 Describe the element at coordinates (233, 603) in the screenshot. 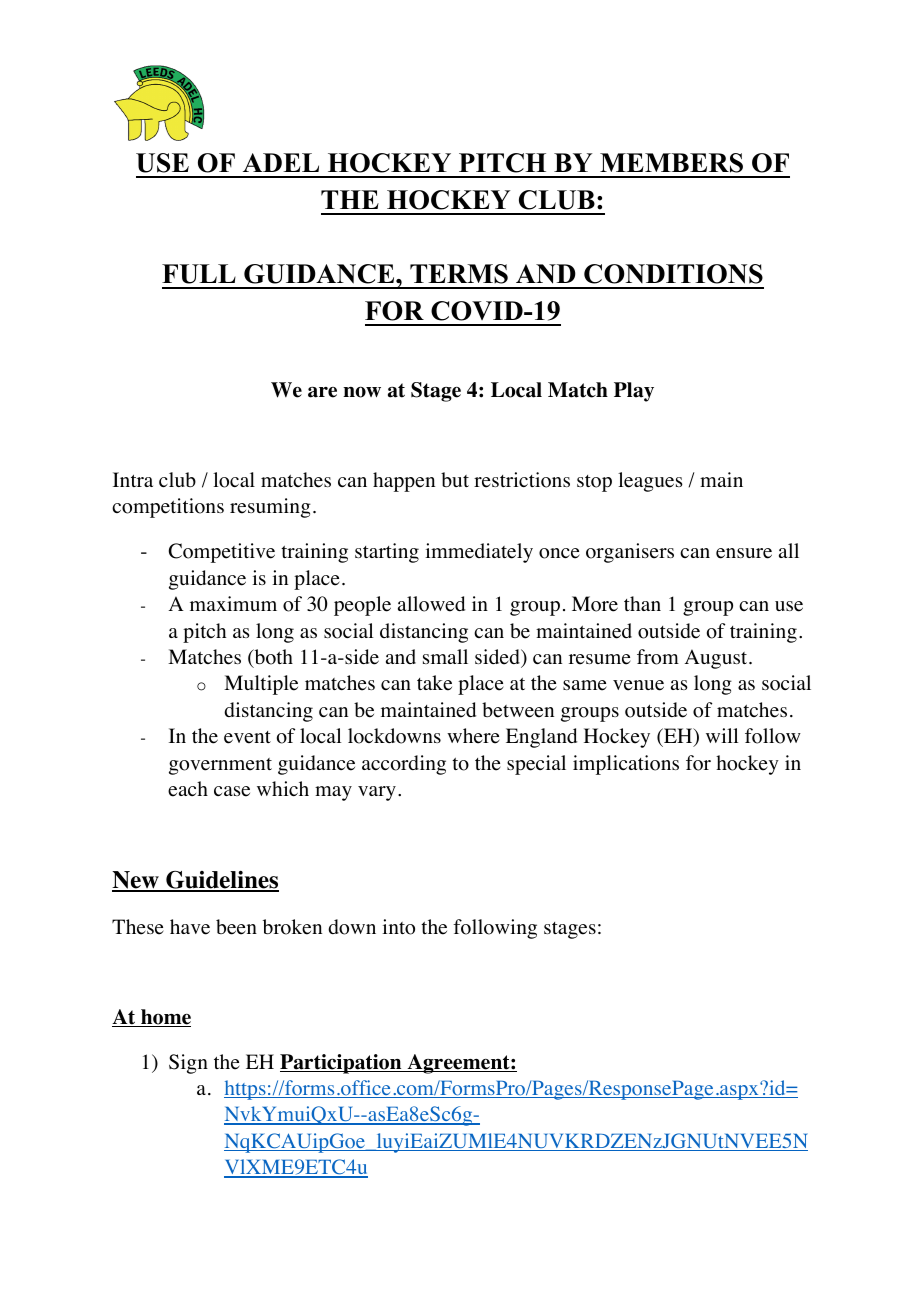

I see `maximum` at that location.
